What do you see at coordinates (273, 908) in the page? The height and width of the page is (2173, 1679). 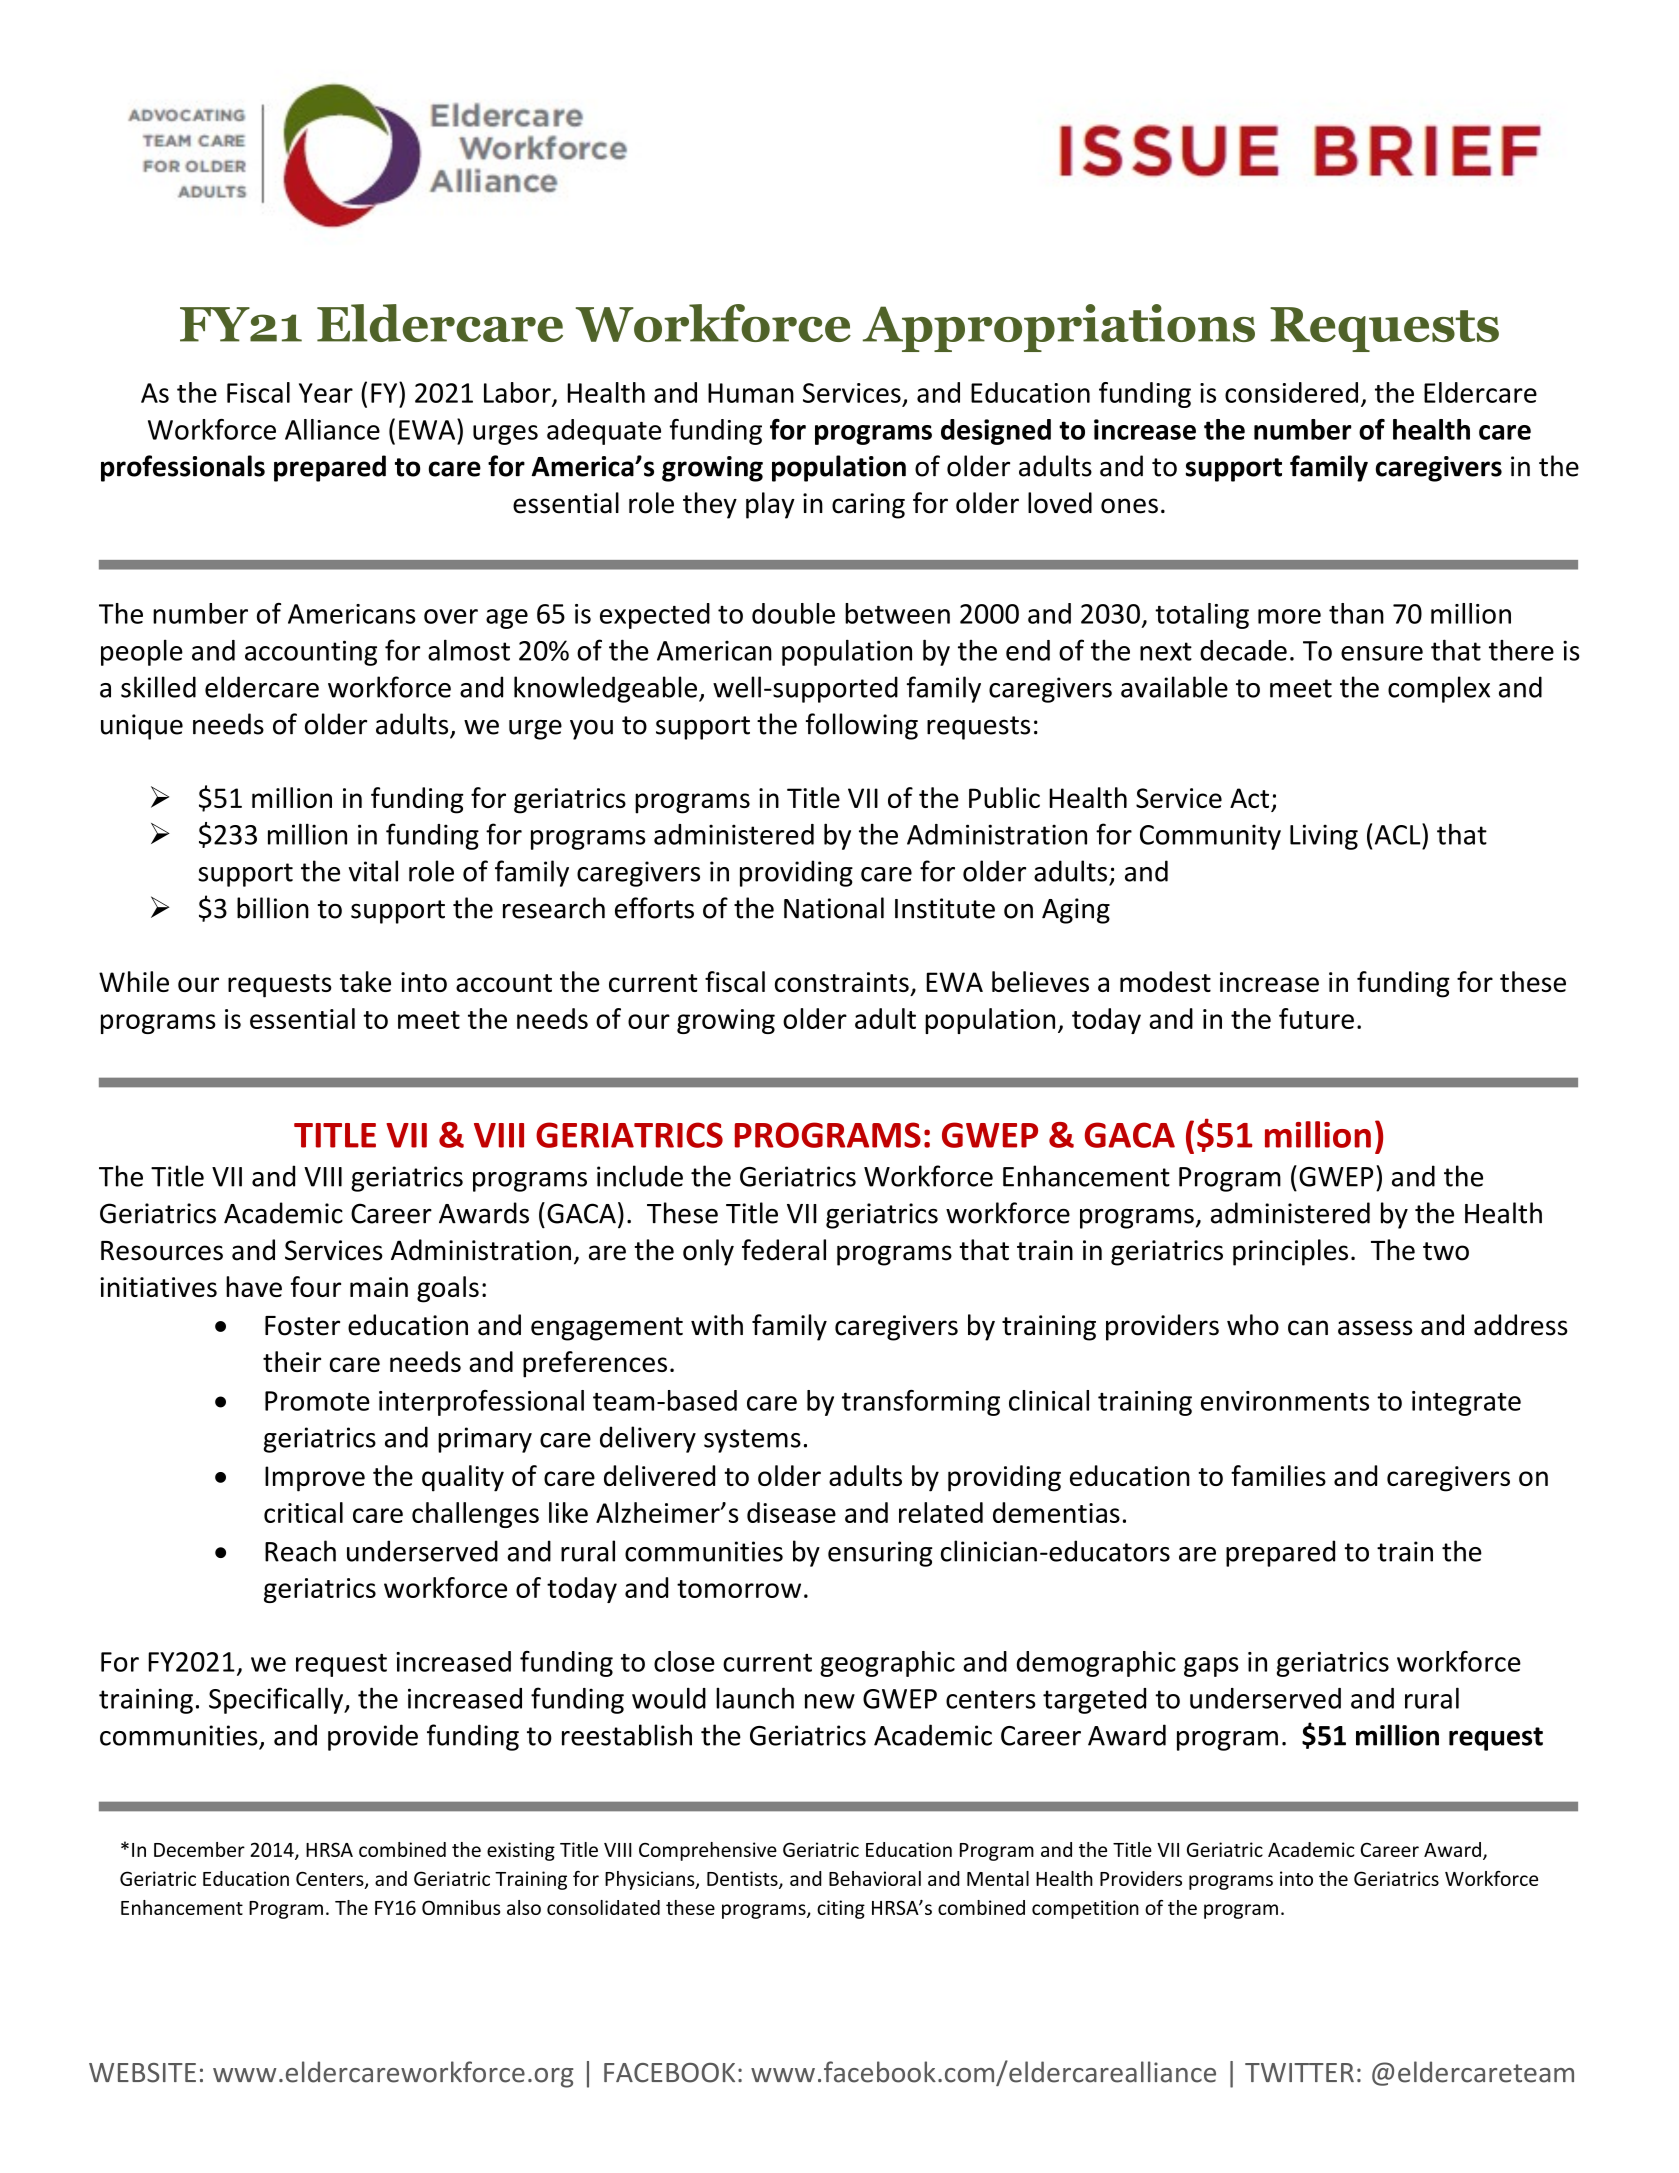 I see `billion` at bounding box center [273, 908].
